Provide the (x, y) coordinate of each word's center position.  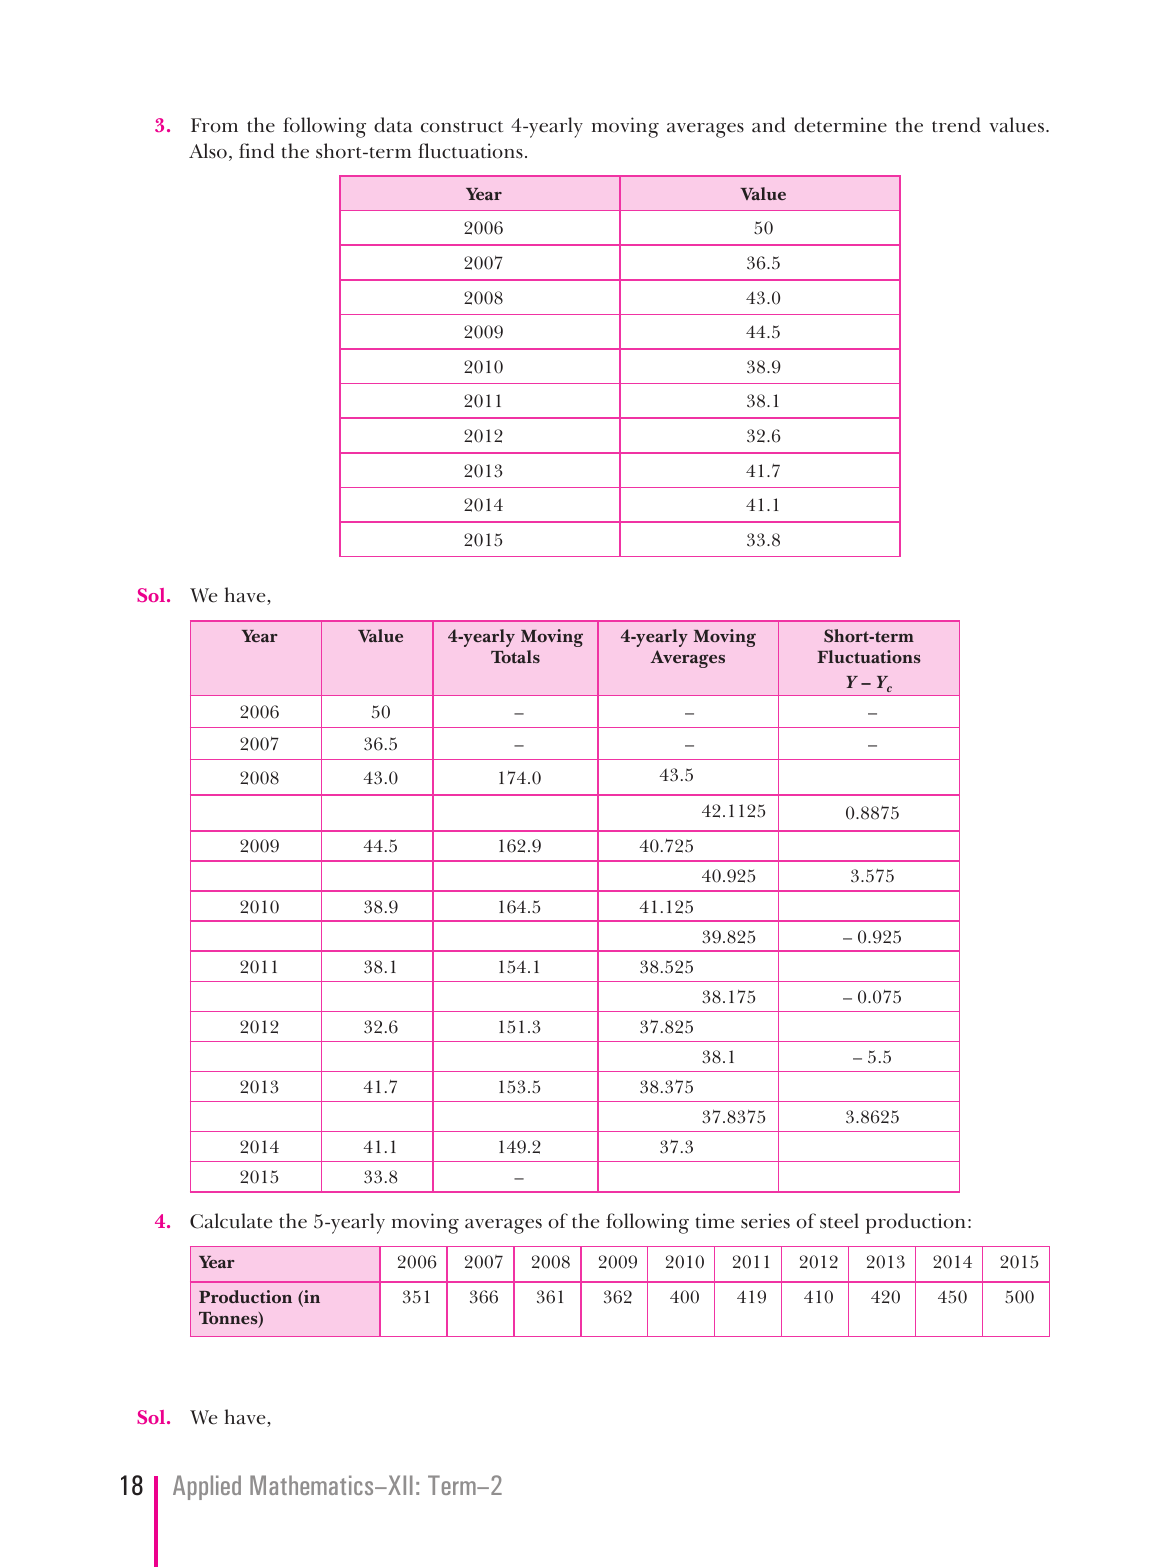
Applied (207, 1487)
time (715, 1221)
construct (462, 127)
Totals (515, 656)
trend (956, 125)
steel (839, 1221)
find (257, 151)
